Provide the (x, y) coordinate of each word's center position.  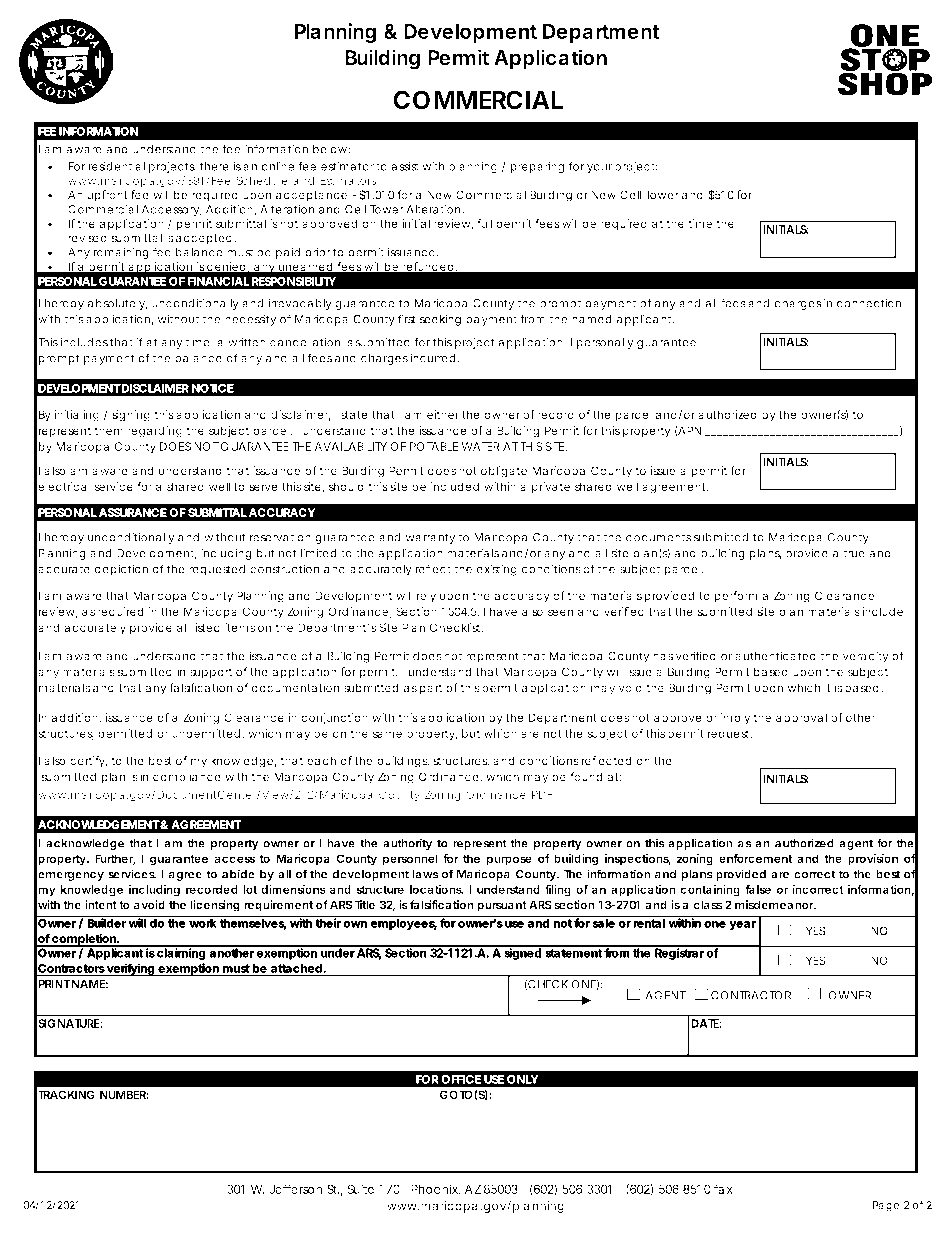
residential (117, 166)
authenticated (775, 656)
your (599, 168)
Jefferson (295, 1189)
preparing (537, 167)
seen (560, 612)
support (211, 673)
